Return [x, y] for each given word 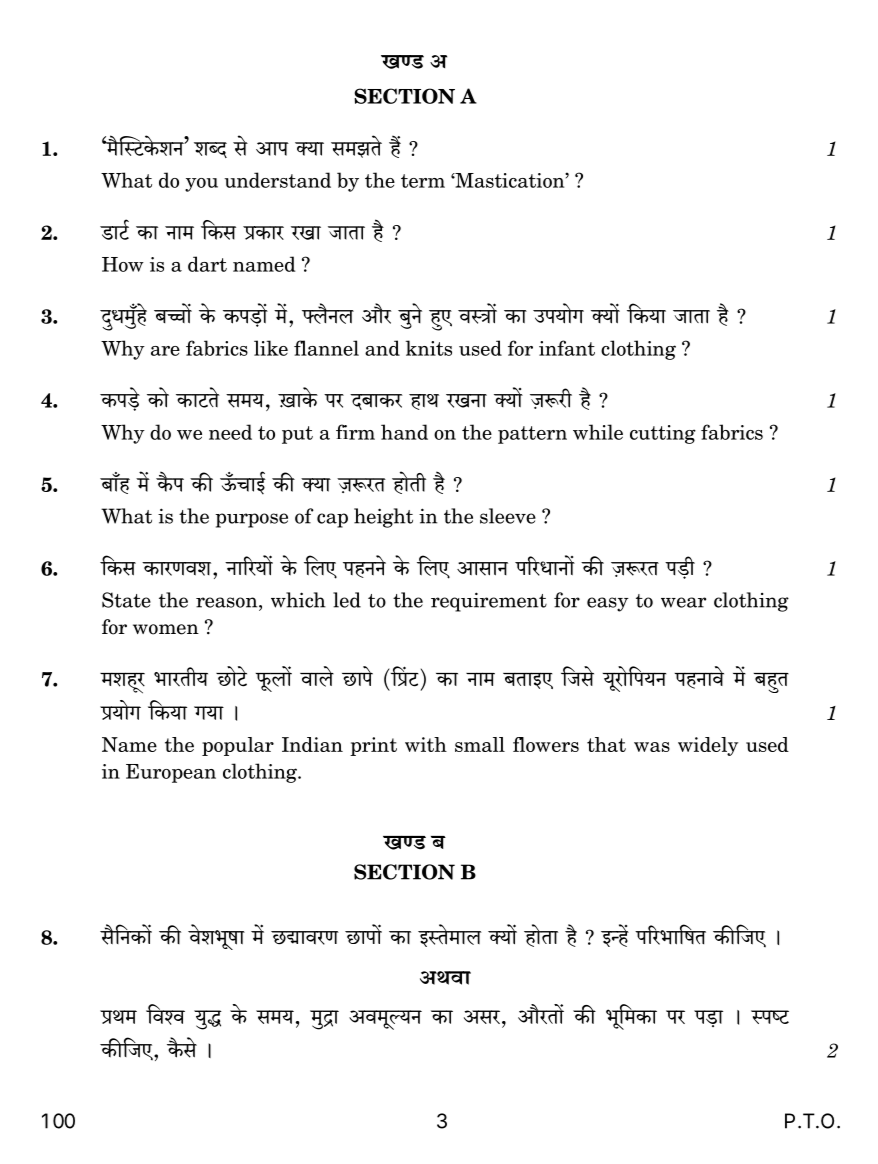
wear [683, 602]
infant [567, 348]
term [423, 181]
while [598, 432]
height [383, 518]
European [171, 773]
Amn [272, 149]
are [165, 351]
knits [428, 348]
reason [228, 602]
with [426, 744]
